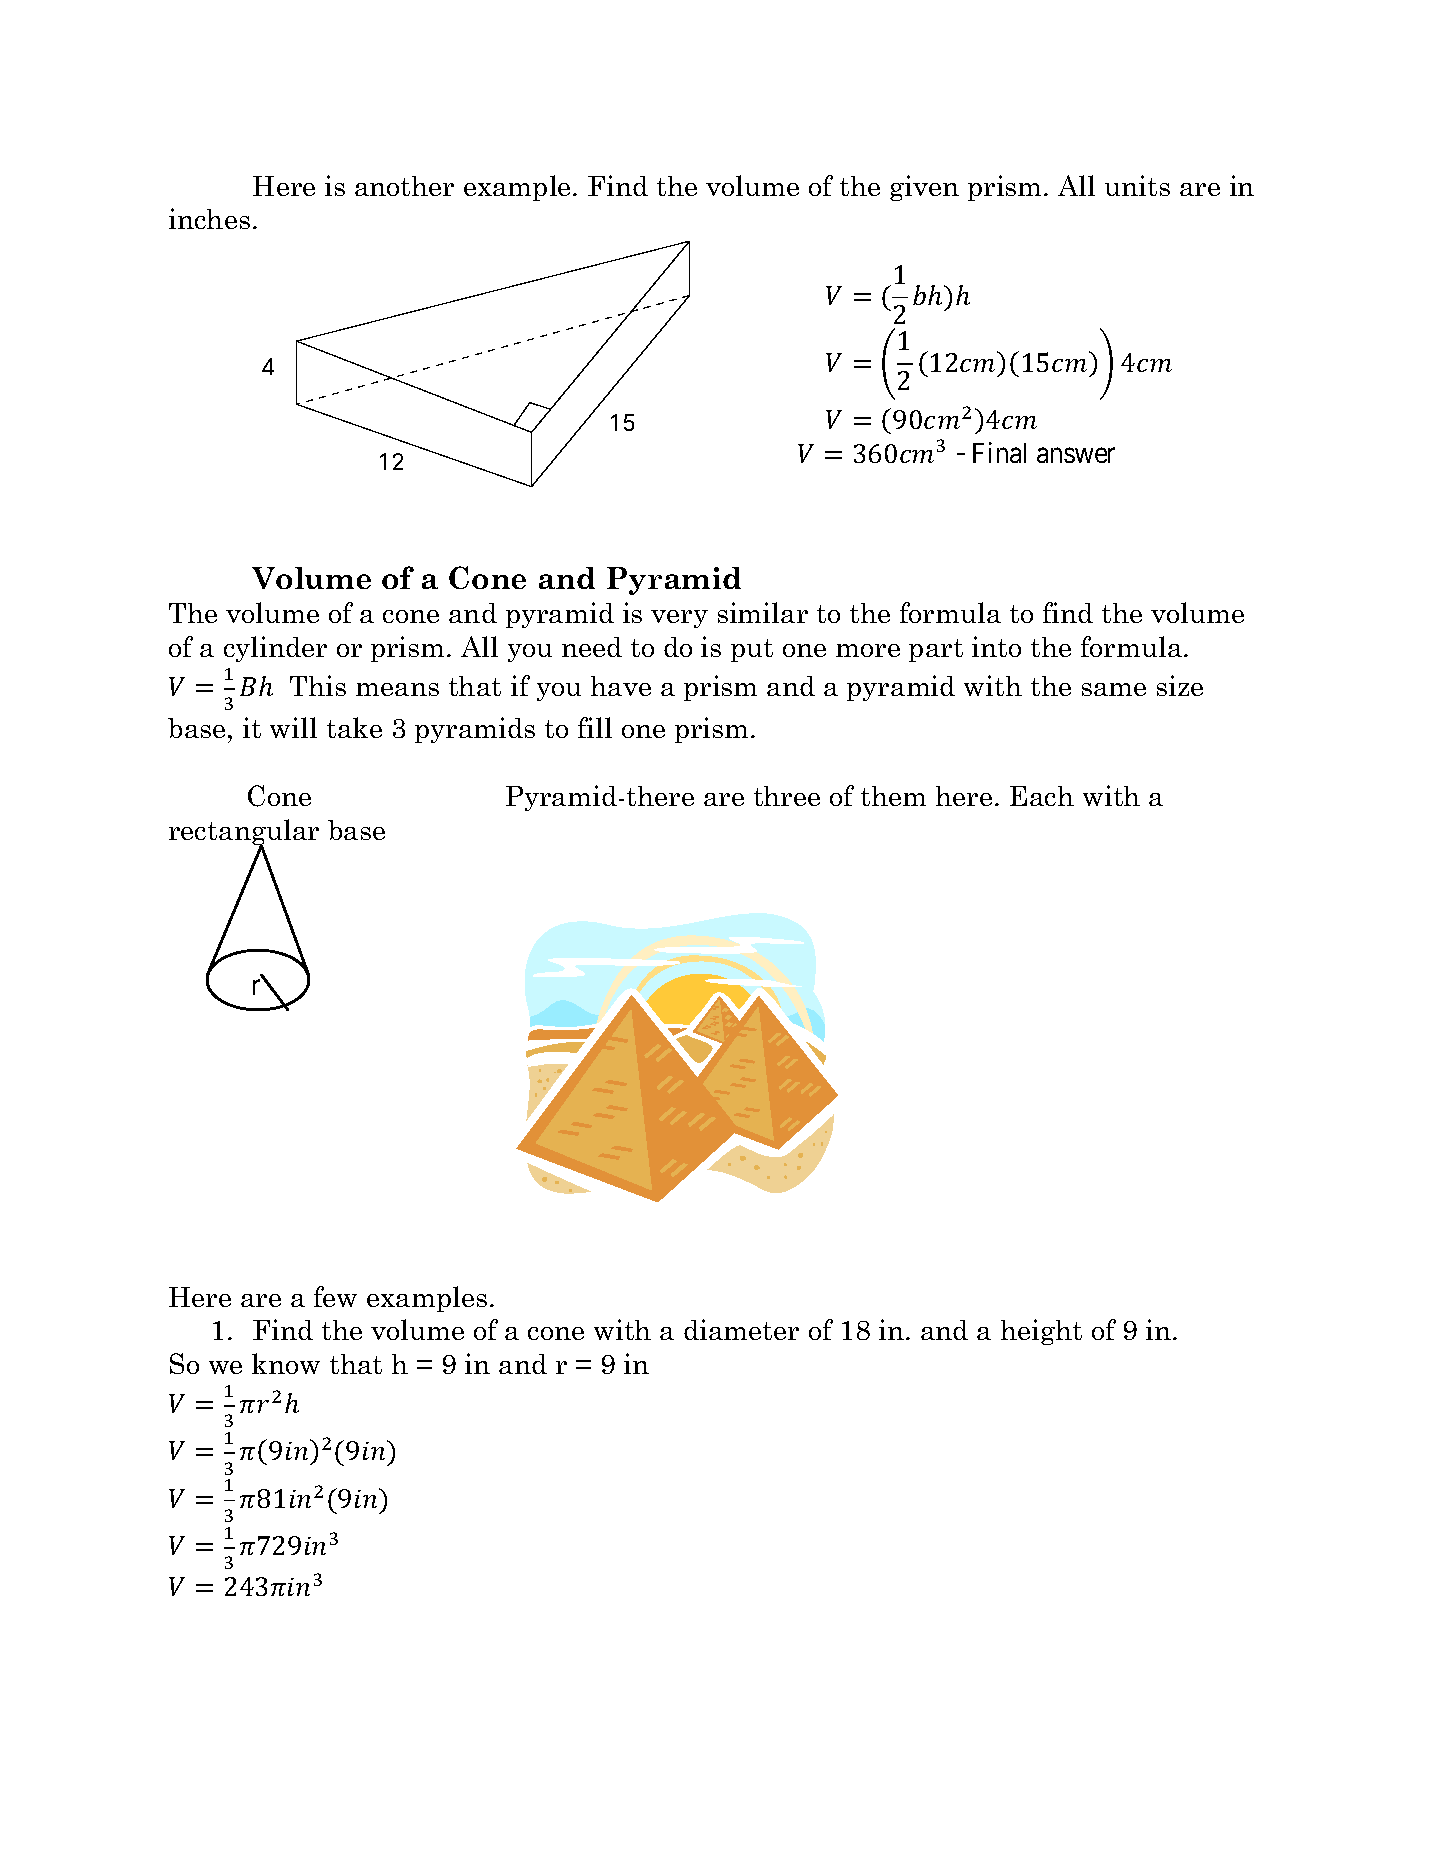 This page has height=1853, width=1432. What do you see at coordinates (1076, 455) in the page?
I see `answer` at bounding box center [1076, 455].
